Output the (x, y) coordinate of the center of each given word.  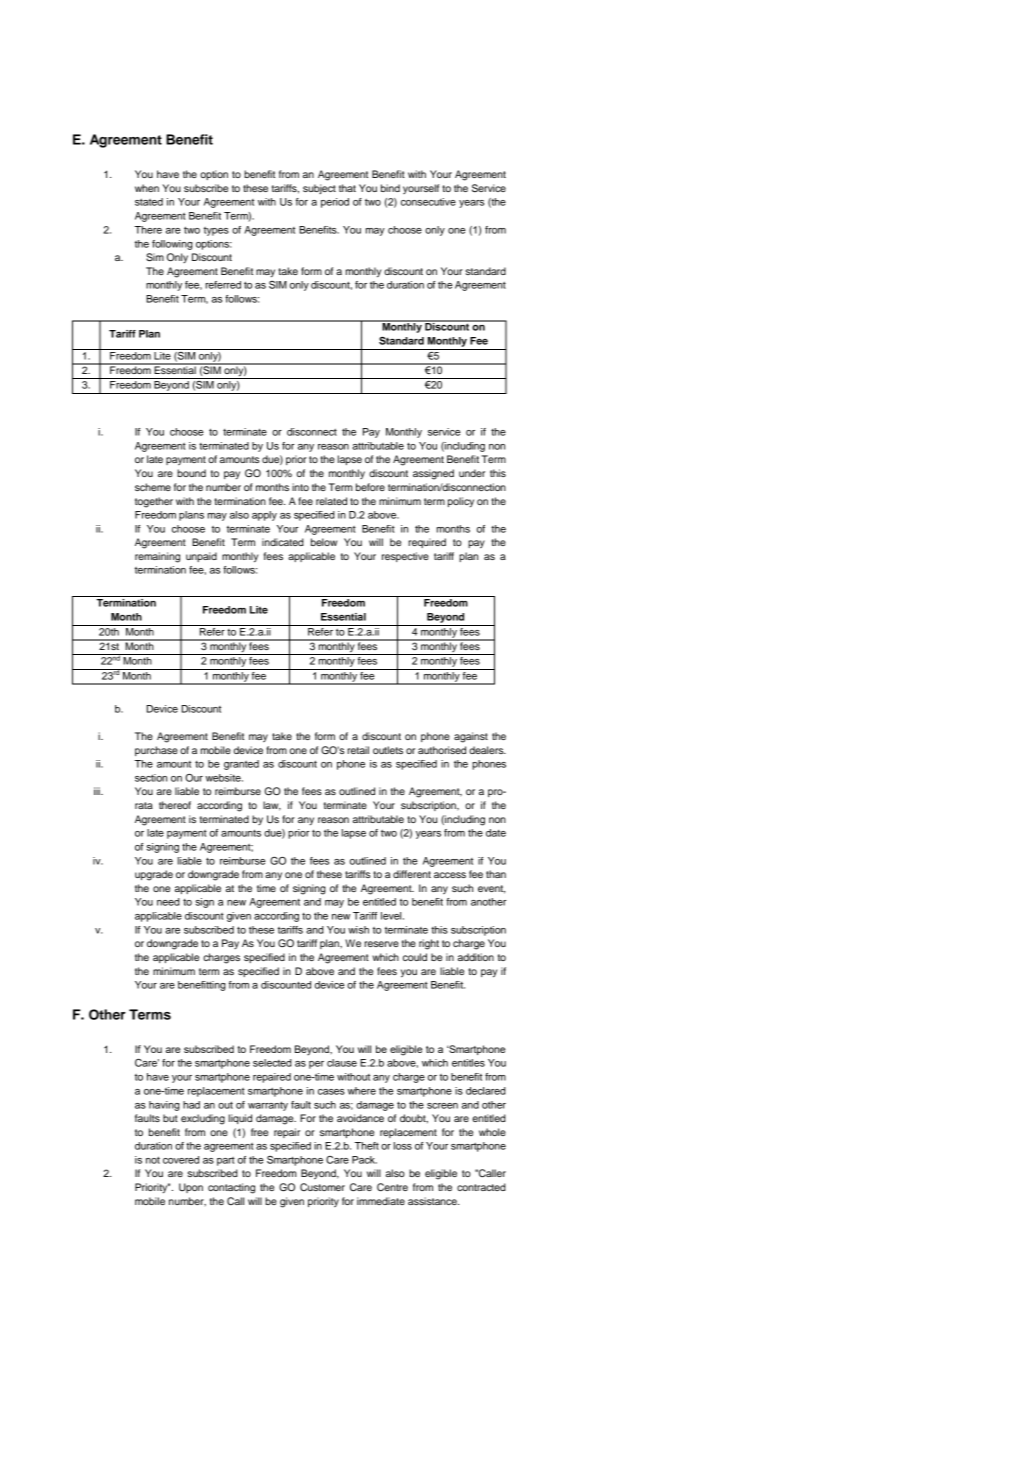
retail (358, 750)
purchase (156, 751)
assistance (433, 1201)
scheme (153, 487)
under (472, 473)
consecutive (428, 202)
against (471, 737)
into (300, 487)
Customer (322, 1187)
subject (319, 189)
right (429, 944)
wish (358, 930)
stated (149, 202)
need (168, 902)
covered (181, 1160)
